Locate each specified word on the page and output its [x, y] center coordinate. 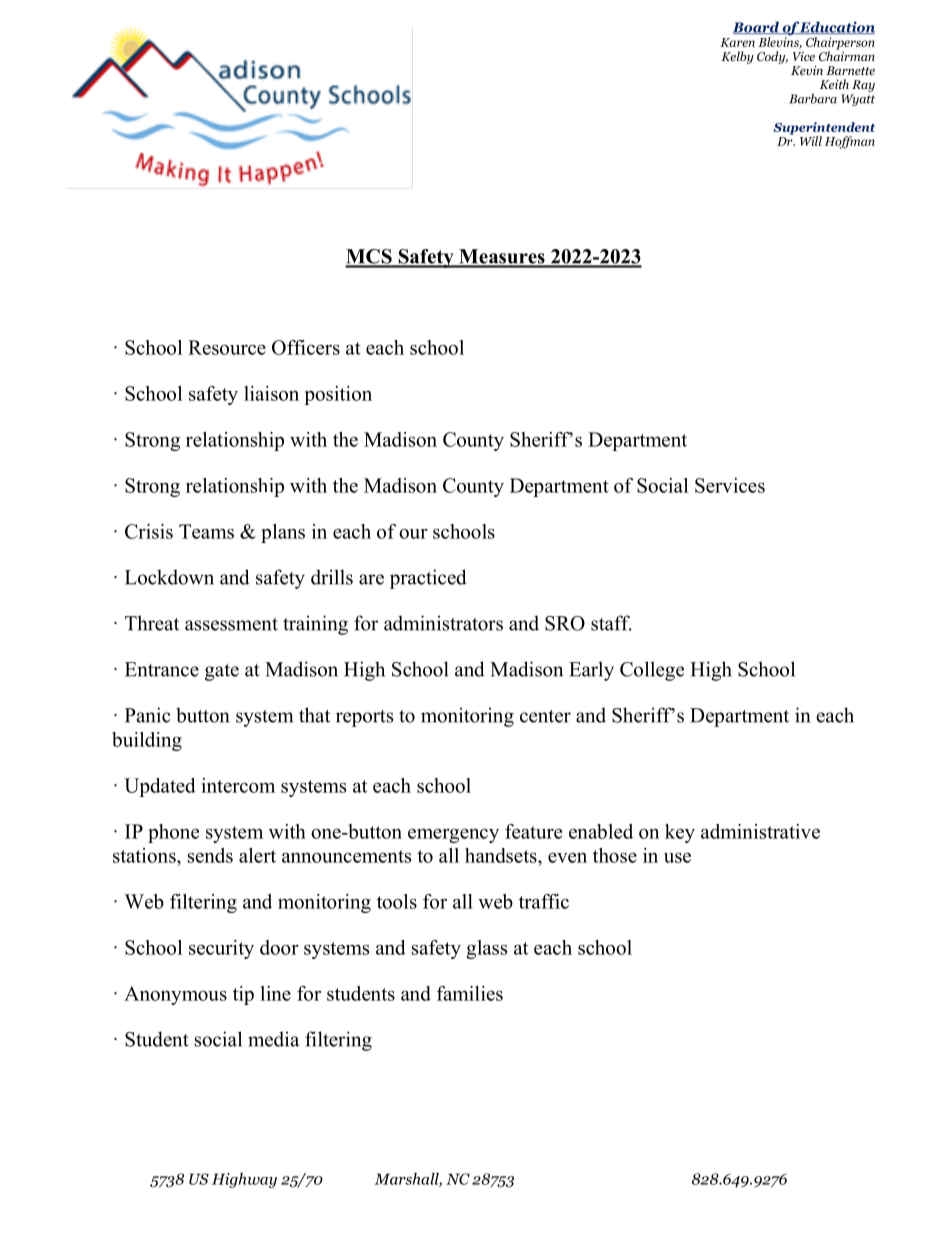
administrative [760, 831]
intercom [238, 785]
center [545, 716]
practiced [428, 579]
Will [811, 141]
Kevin [807, 70]
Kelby [737, 57]
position [338, 395]
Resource [227, 347]
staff [611, 623]
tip [243, 995]
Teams [206, 531]
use [677, 857]
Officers [306, 347]
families [470, 993]
